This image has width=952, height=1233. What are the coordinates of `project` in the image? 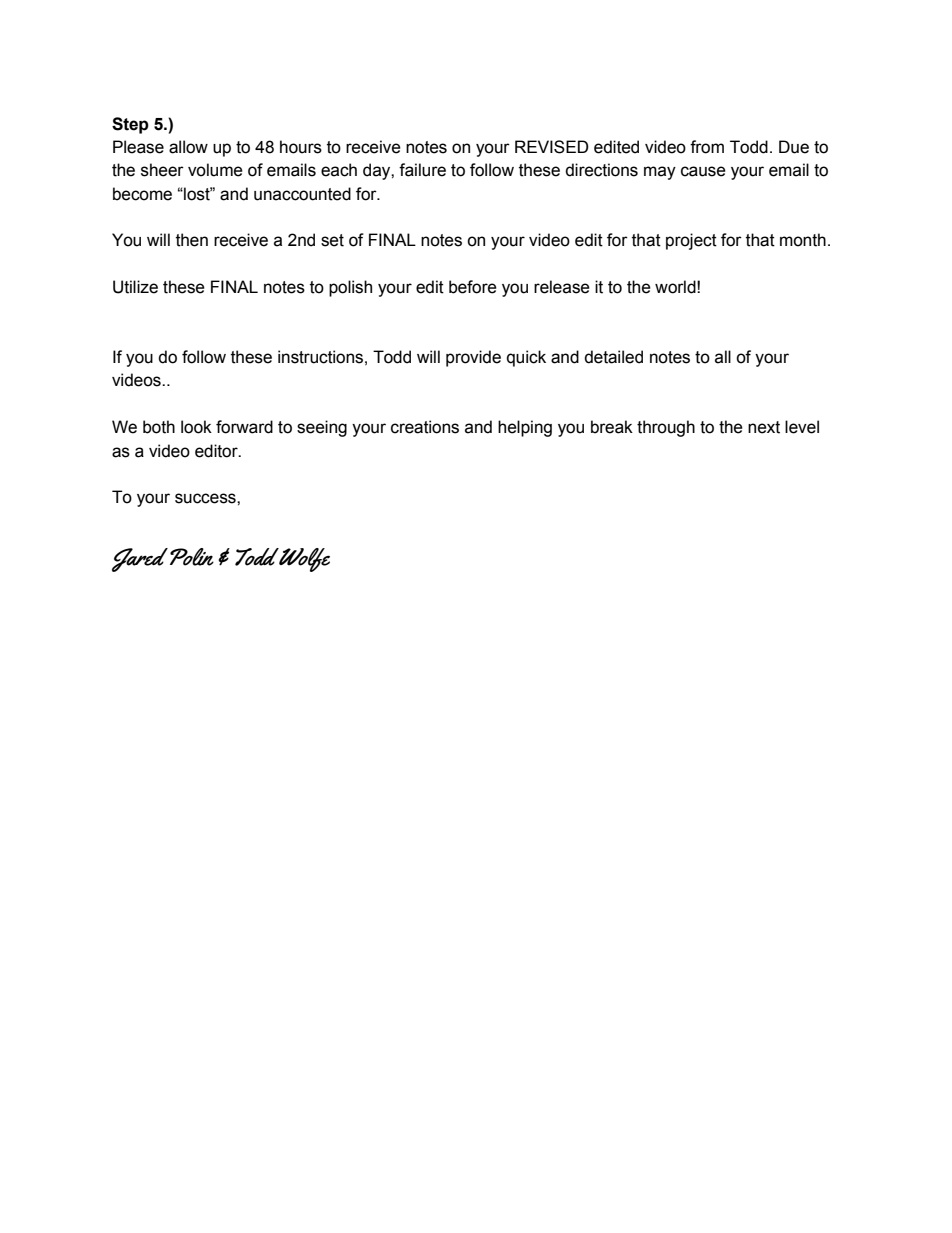 It's located at (691, 241).
